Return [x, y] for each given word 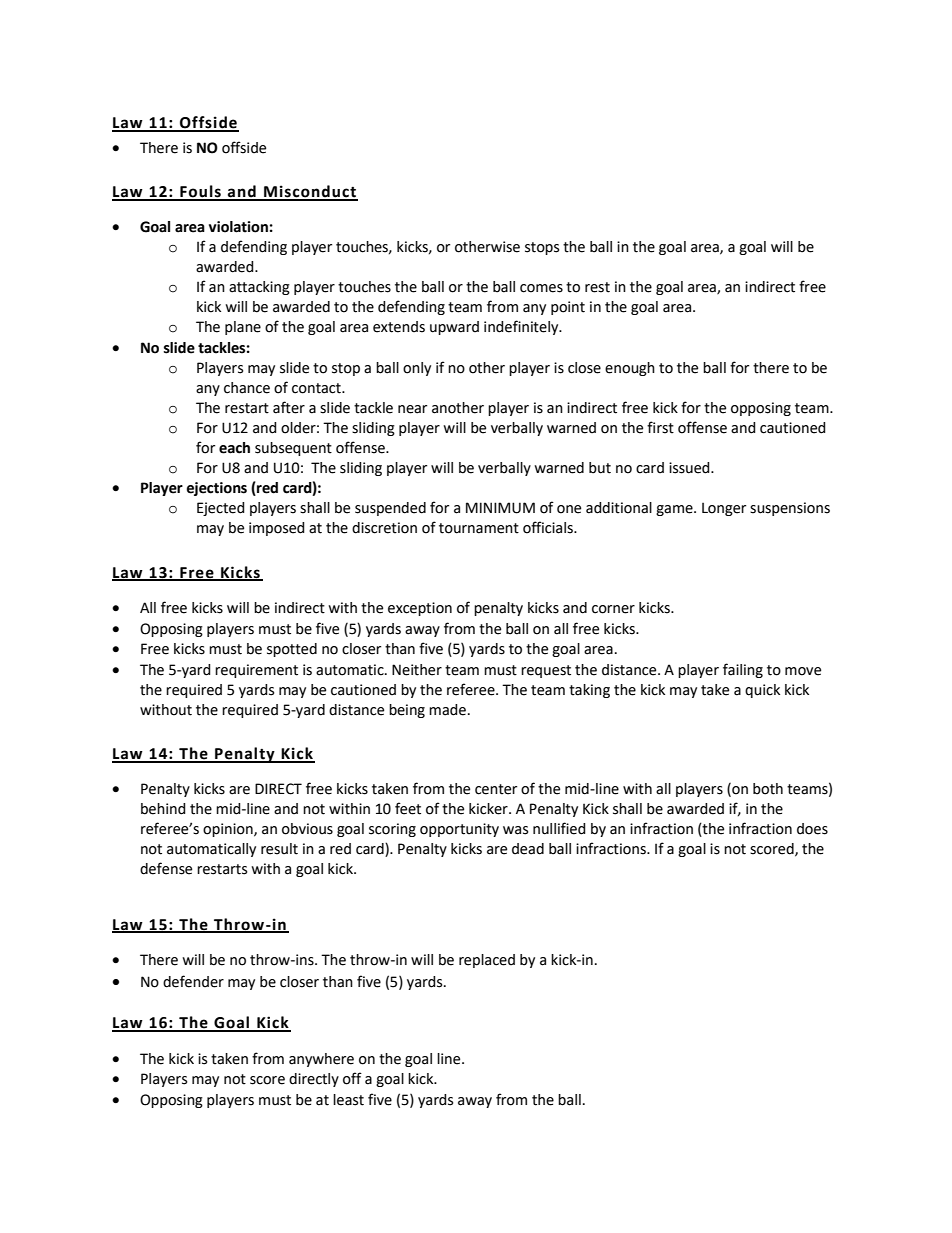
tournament [479, 528]
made [447, 710]
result [279, 849]
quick [762, 691]
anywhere [321, 1060]
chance [247, 388]
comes [541, 288]
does [812, 829]
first [660, 427]
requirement [256, 671]
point [568, 308]
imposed [277, 529]
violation [238, 227]
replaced [487, 961]
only [417, 369]
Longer [724, 509]
